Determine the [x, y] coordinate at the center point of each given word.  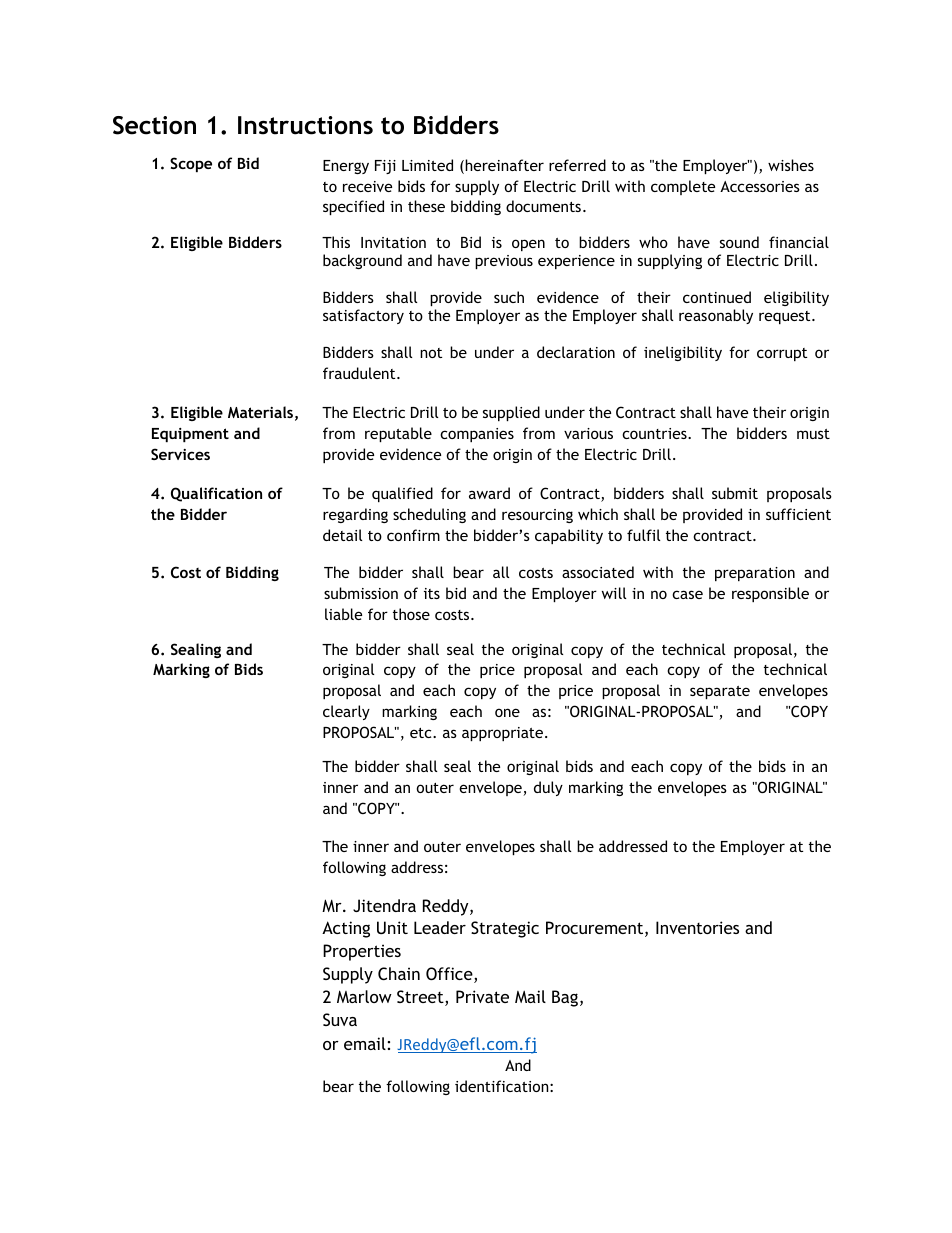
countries [655, 433]
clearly [346, 712]
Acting [346, 929]
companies [477, 435]
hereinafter [503, 166]
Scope [191, 164]
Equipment [190, 435]
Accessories [760, 186]
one [507, 712]
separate [720, 692]
